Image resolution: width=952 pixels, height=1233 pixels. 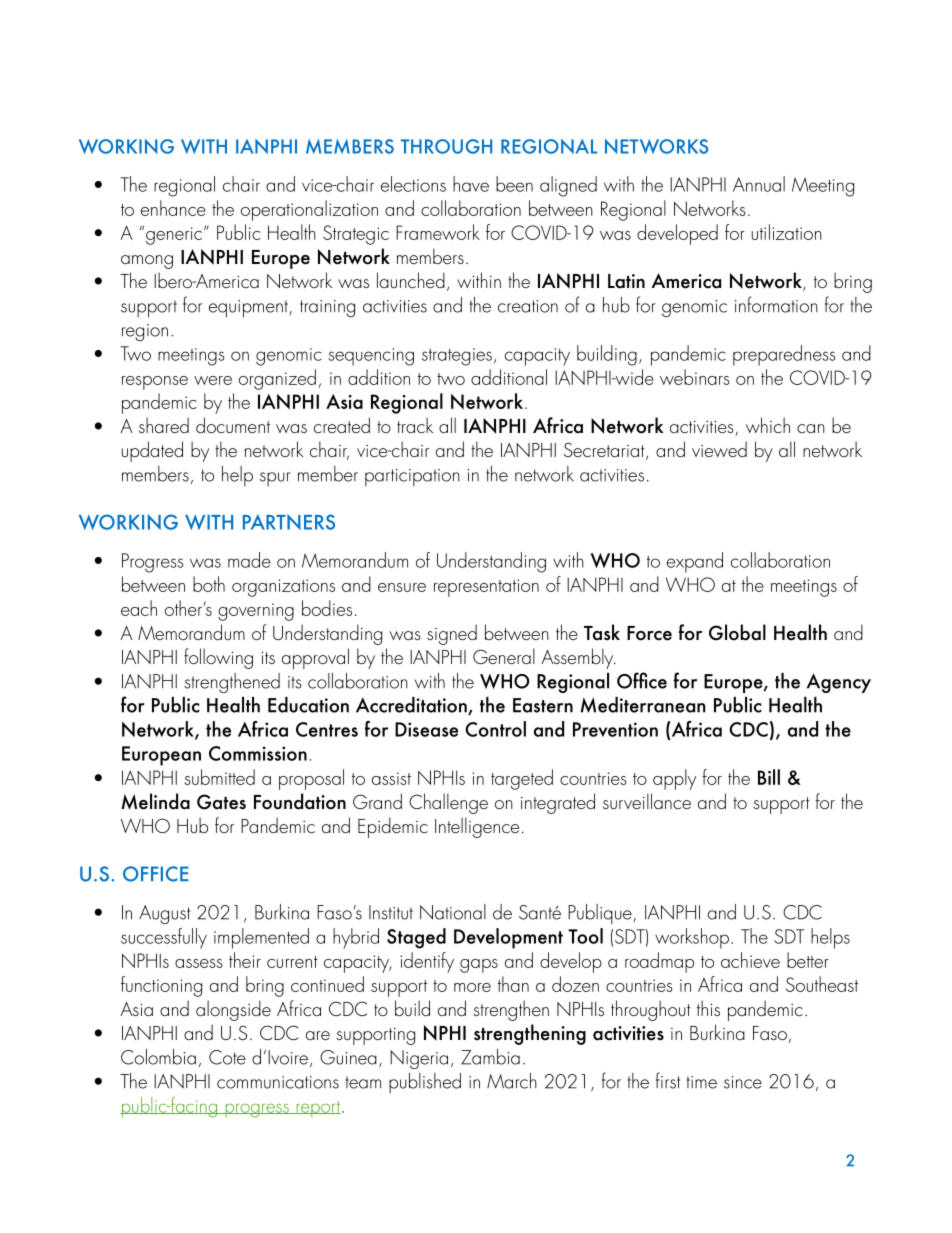 What do you see at coordinates (759, 184) in the page?
I see `Annual` at bounding box center [759, 184].
